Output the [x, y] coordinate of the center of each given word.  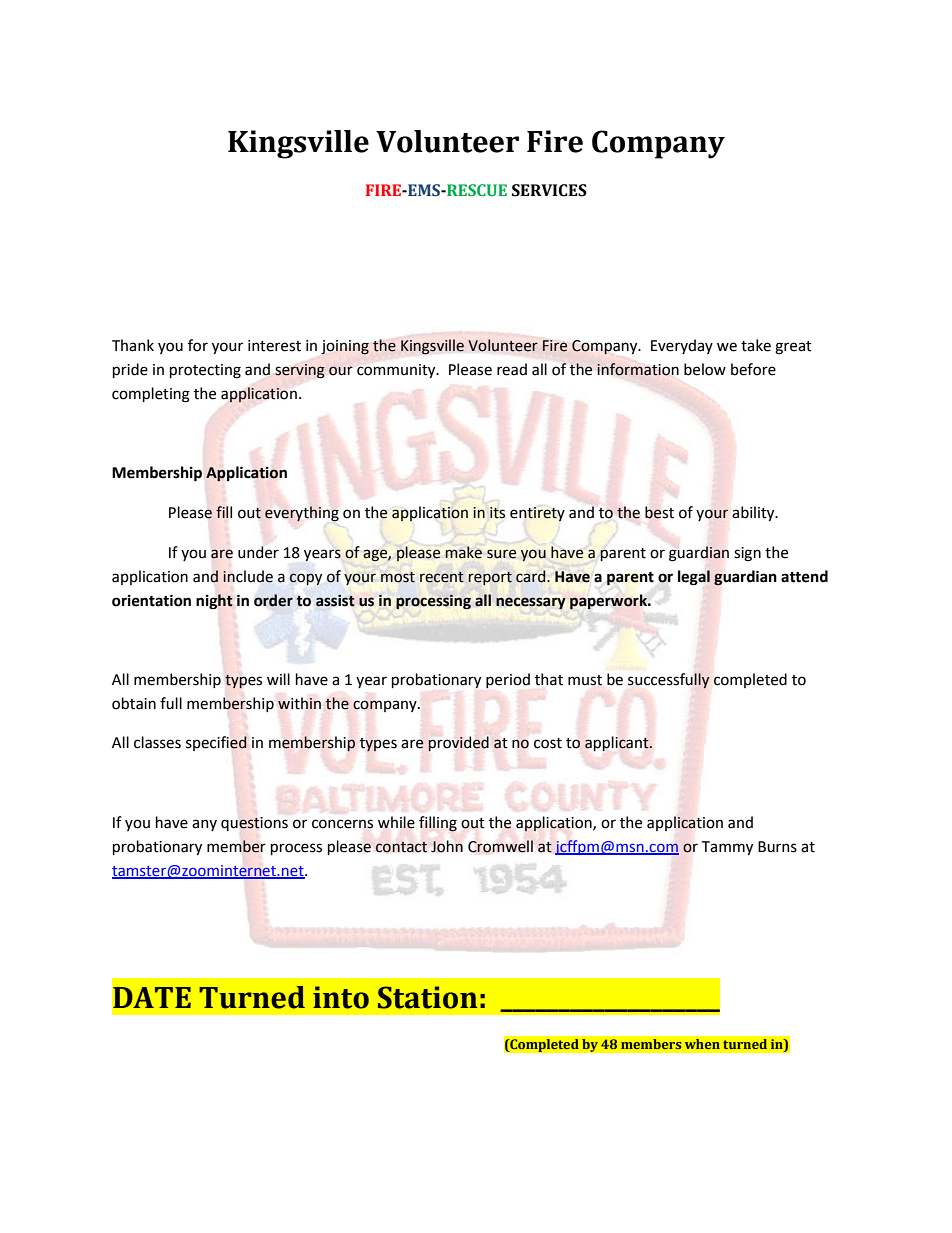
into [341, 997]
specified [216, 743]
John [447, 846]
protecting [205, 371]
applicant [618, 743]
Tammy [727, 848]
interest [274, 346]
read [512, 369]
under [258, 552]
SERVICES [549, 190]
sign [747, 554]
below [705, 369]
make [463, 552]
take [756, 345]
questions [254, 824]
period [508, 681]
